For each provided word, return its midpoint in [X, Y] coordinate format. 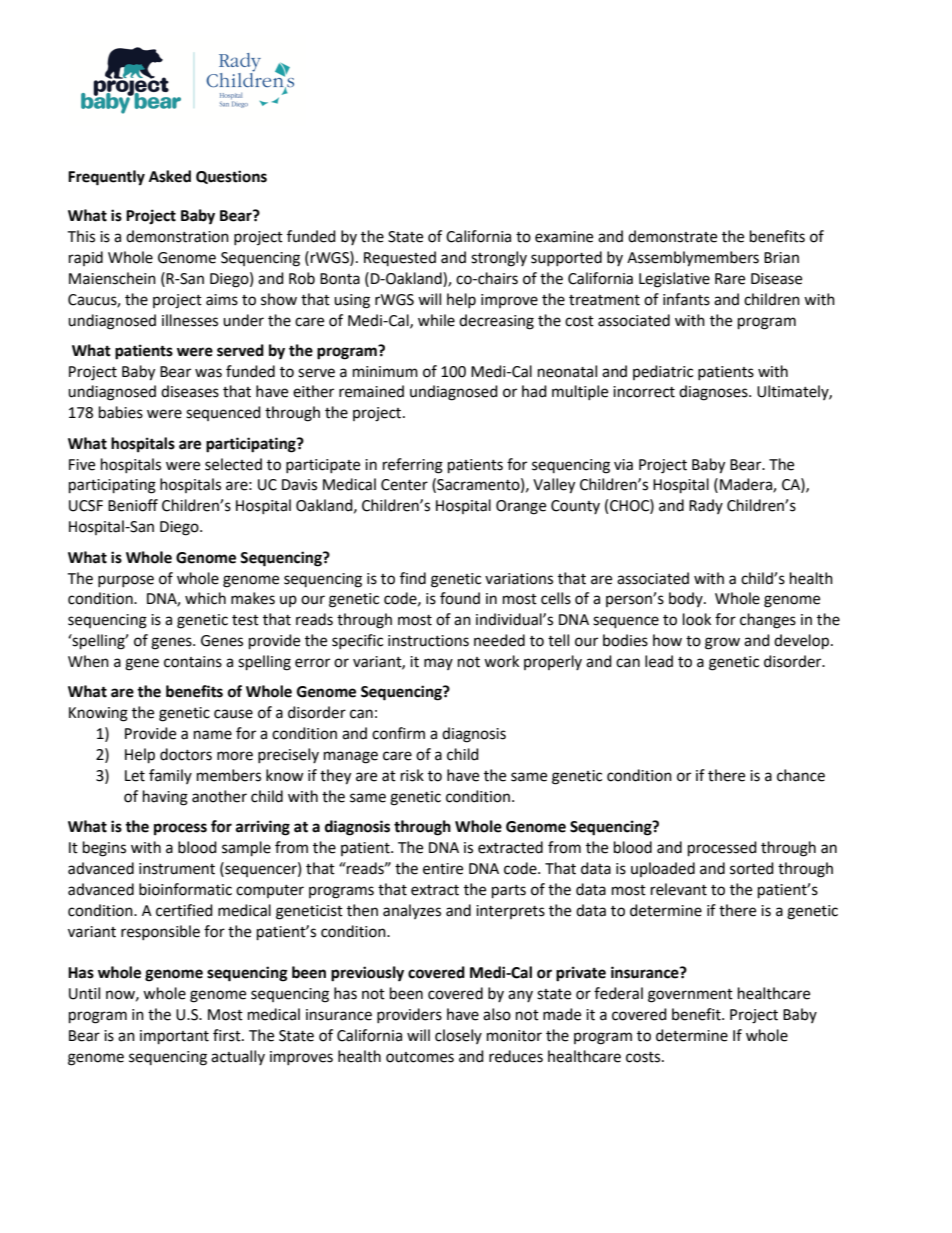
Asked [170, 176]
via [623, 465]
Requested [400, 258]
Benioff [133, 505]
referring [413, 466]
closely [458, 1036]
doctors [186, 754]
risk [412, 775]
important [174, 1037]
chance [801, 775]
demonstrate [672, 236]
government [690, 996]
